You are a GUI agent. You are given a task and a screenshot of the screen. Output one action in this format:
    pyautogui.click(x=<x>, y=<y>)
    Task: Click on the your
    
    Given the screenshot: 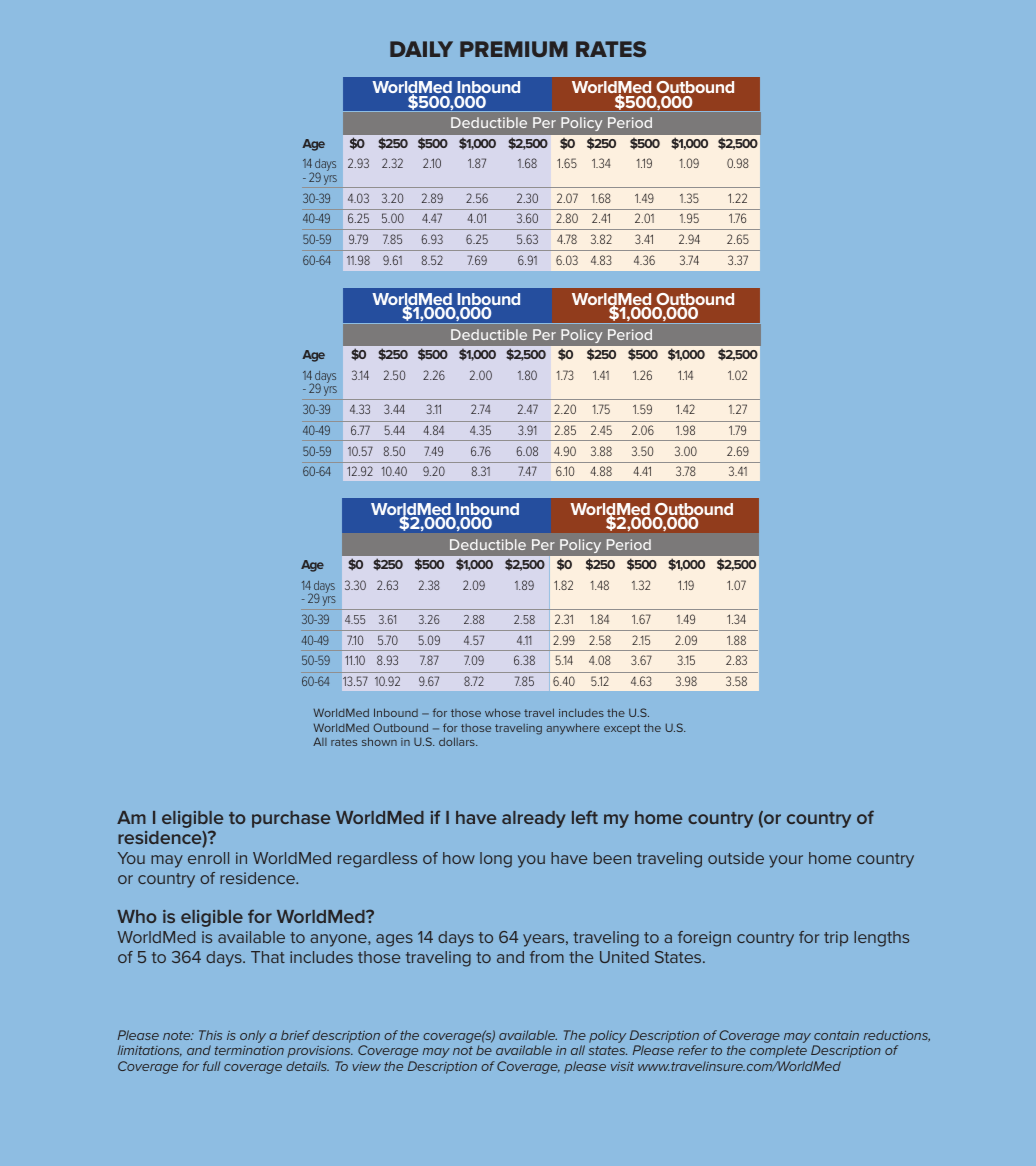 What is the action you would take?
    pyautogui.click(x=786, y=861)
